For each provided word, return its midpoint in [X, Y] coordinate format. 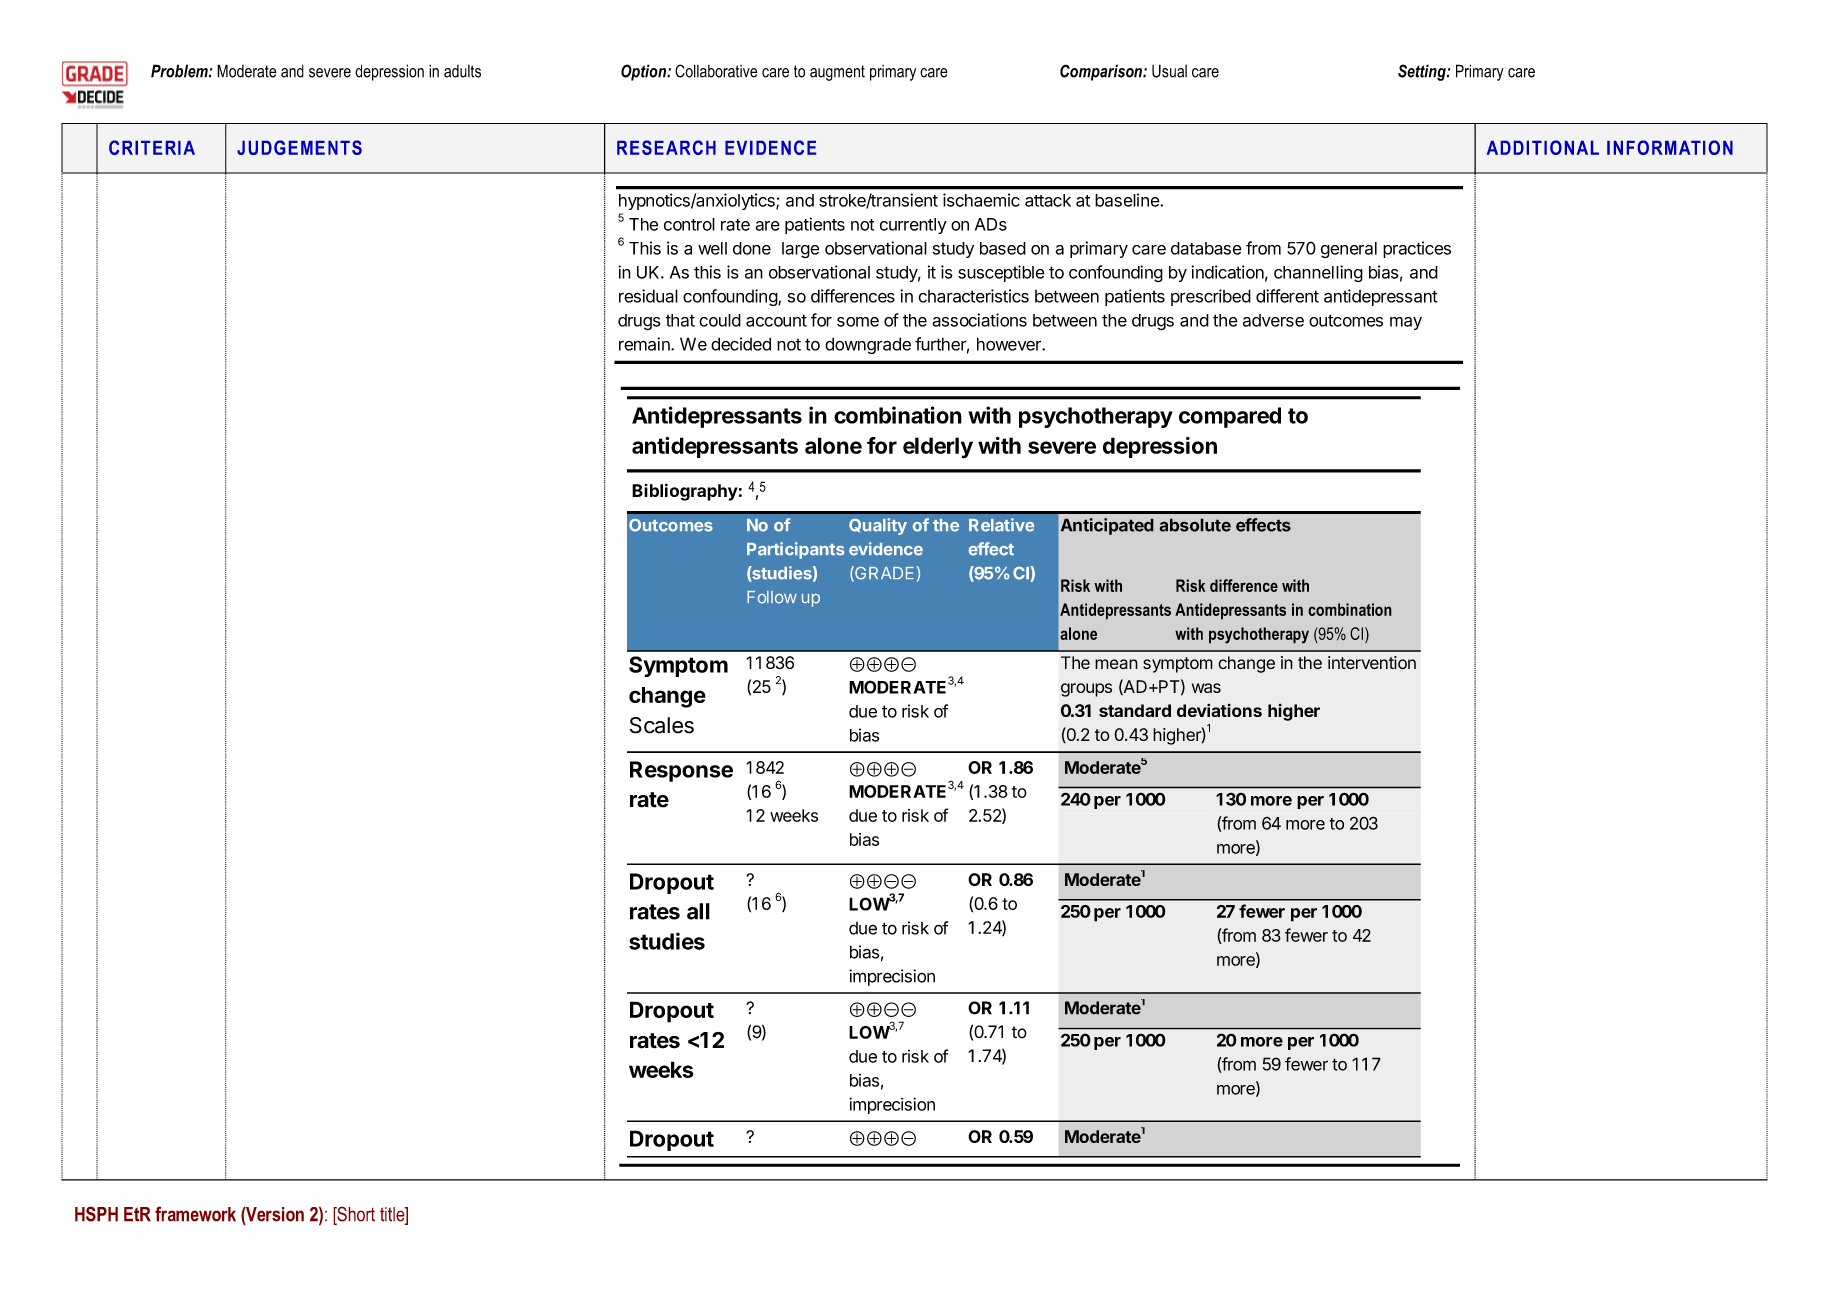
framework [195, 1214]
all [698, 911]
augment [837, 73]
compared [1230, 417]
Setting [1423, 72]
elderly [938, 448]
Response [681, 771]
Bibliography [685, 492]
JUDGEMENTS [299, 147]
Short [355, 1215]
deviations [1219, 710]
